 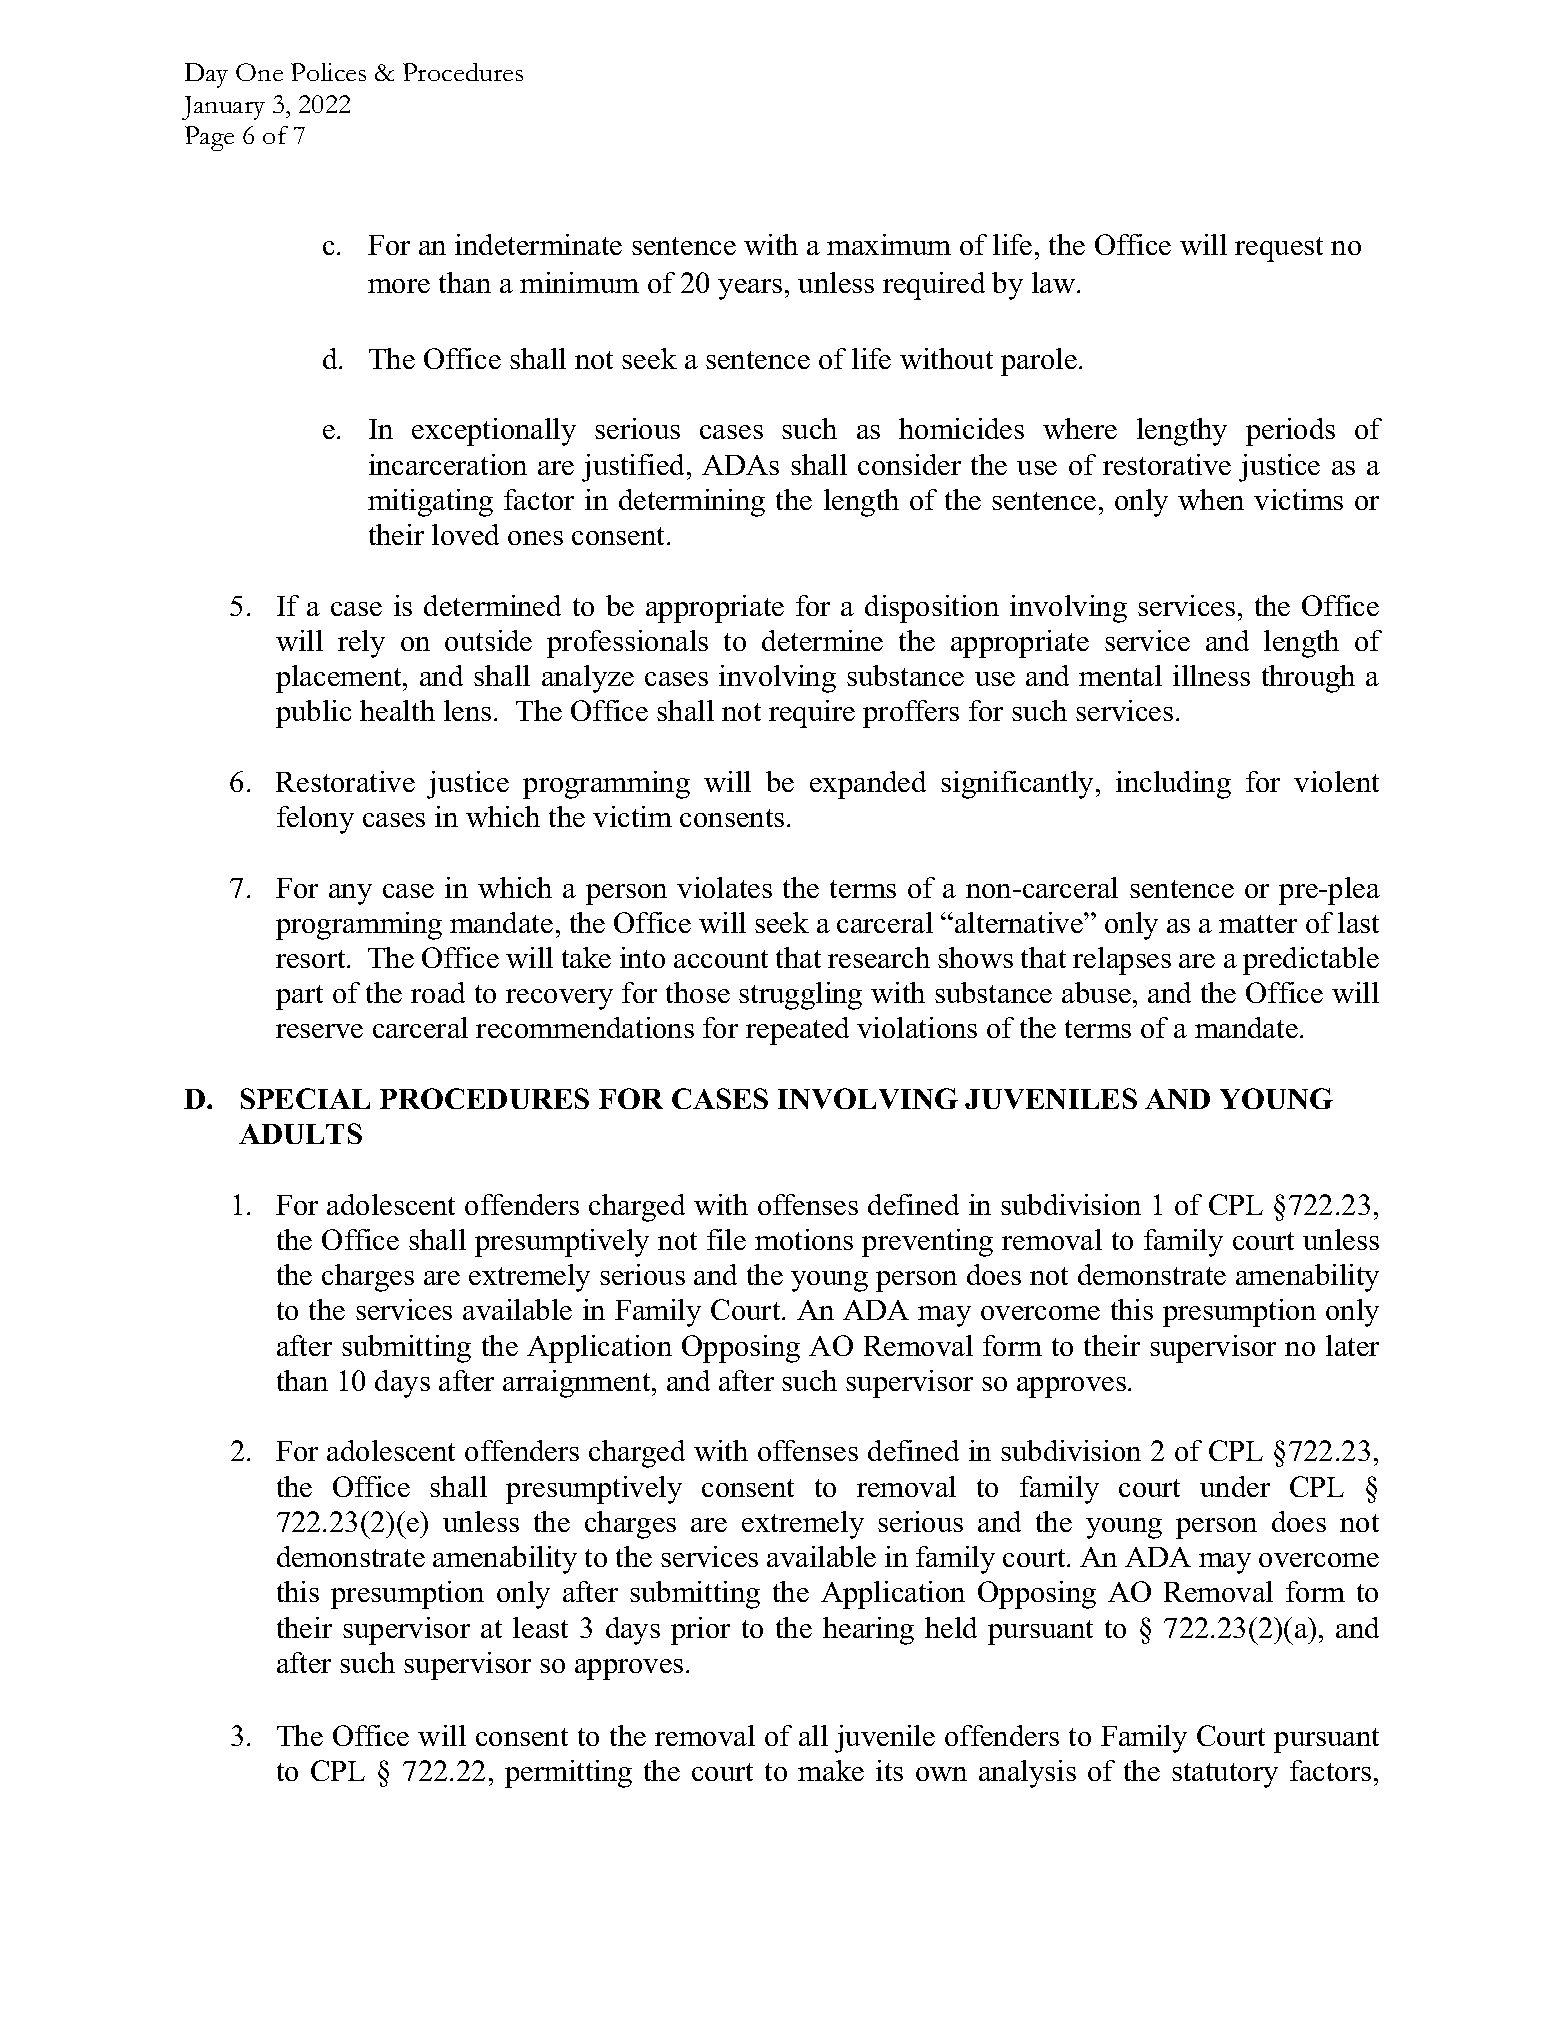 What do you see at coordinates (889, 244) in the document?
I see `maximum` at bounding box center [889, 244].
